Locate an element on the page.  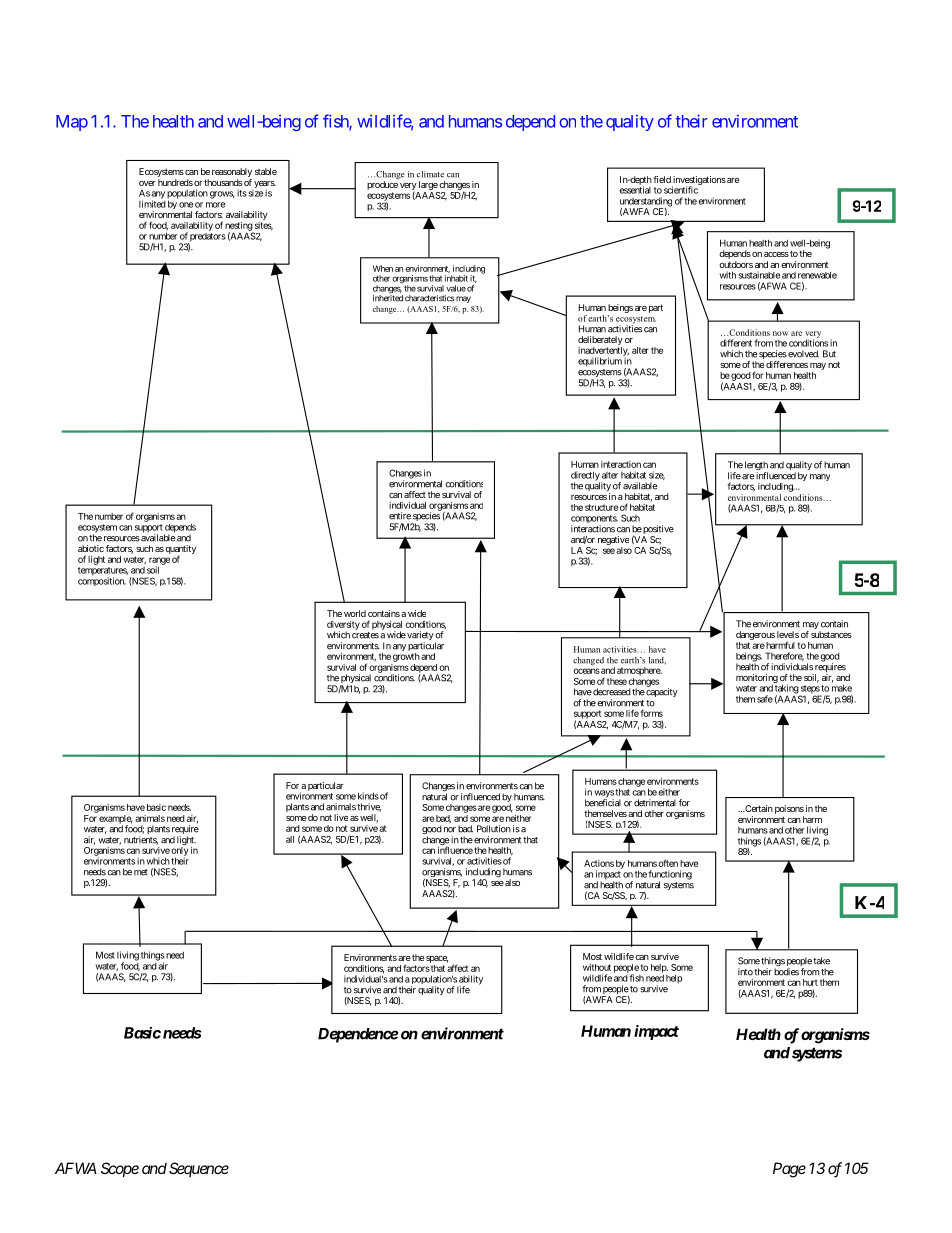
Sequence is located at coordinates (199, 1169).
